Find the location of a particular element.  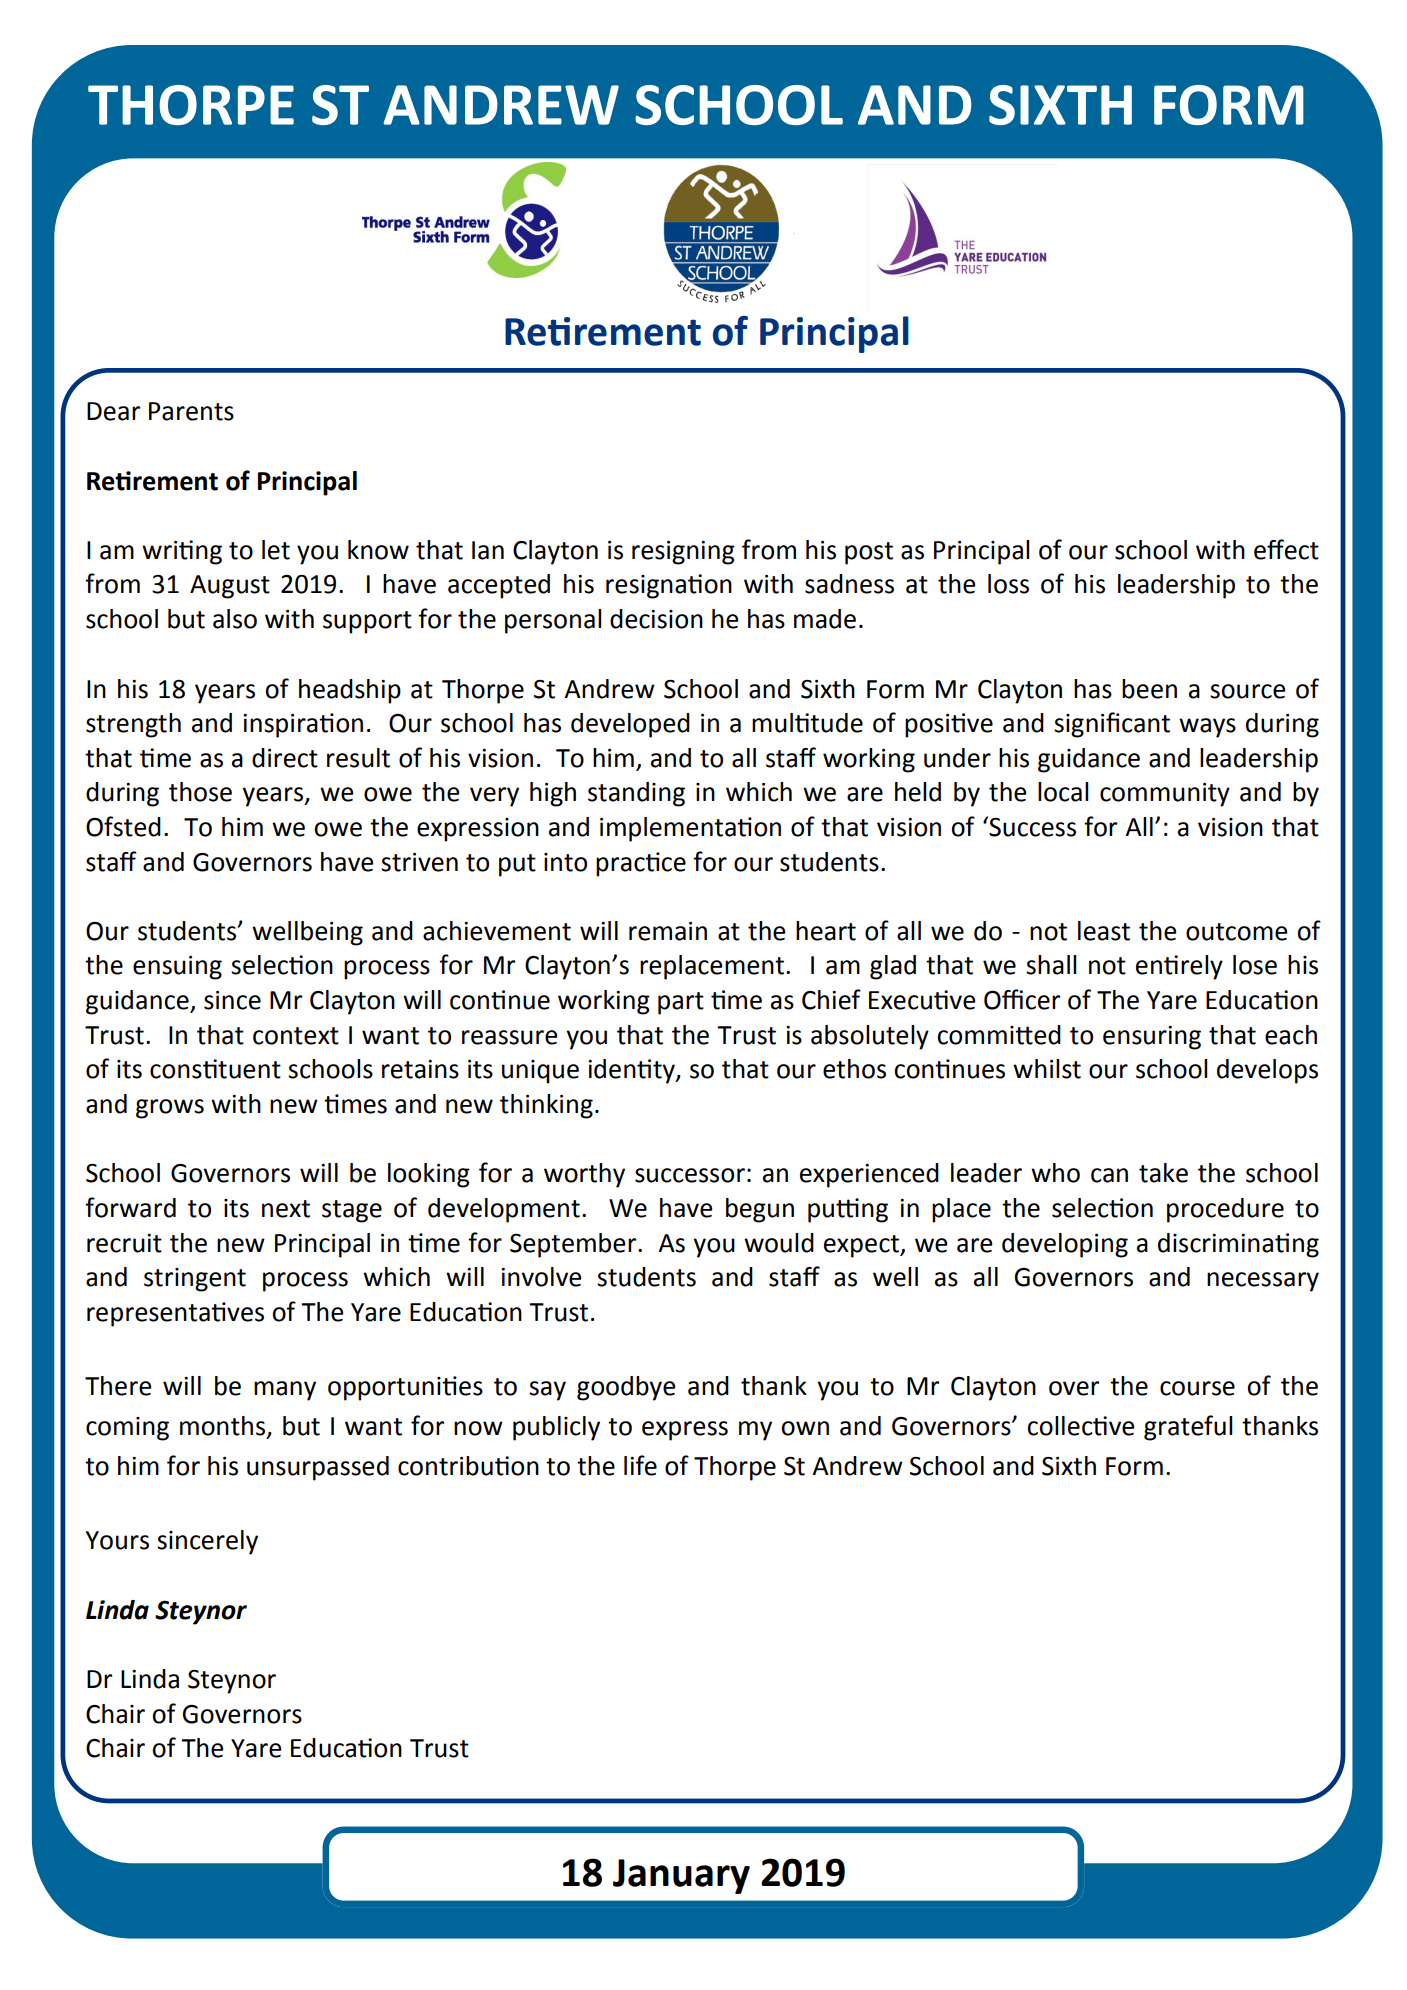

Parents is located at coordinates (191, 411).
